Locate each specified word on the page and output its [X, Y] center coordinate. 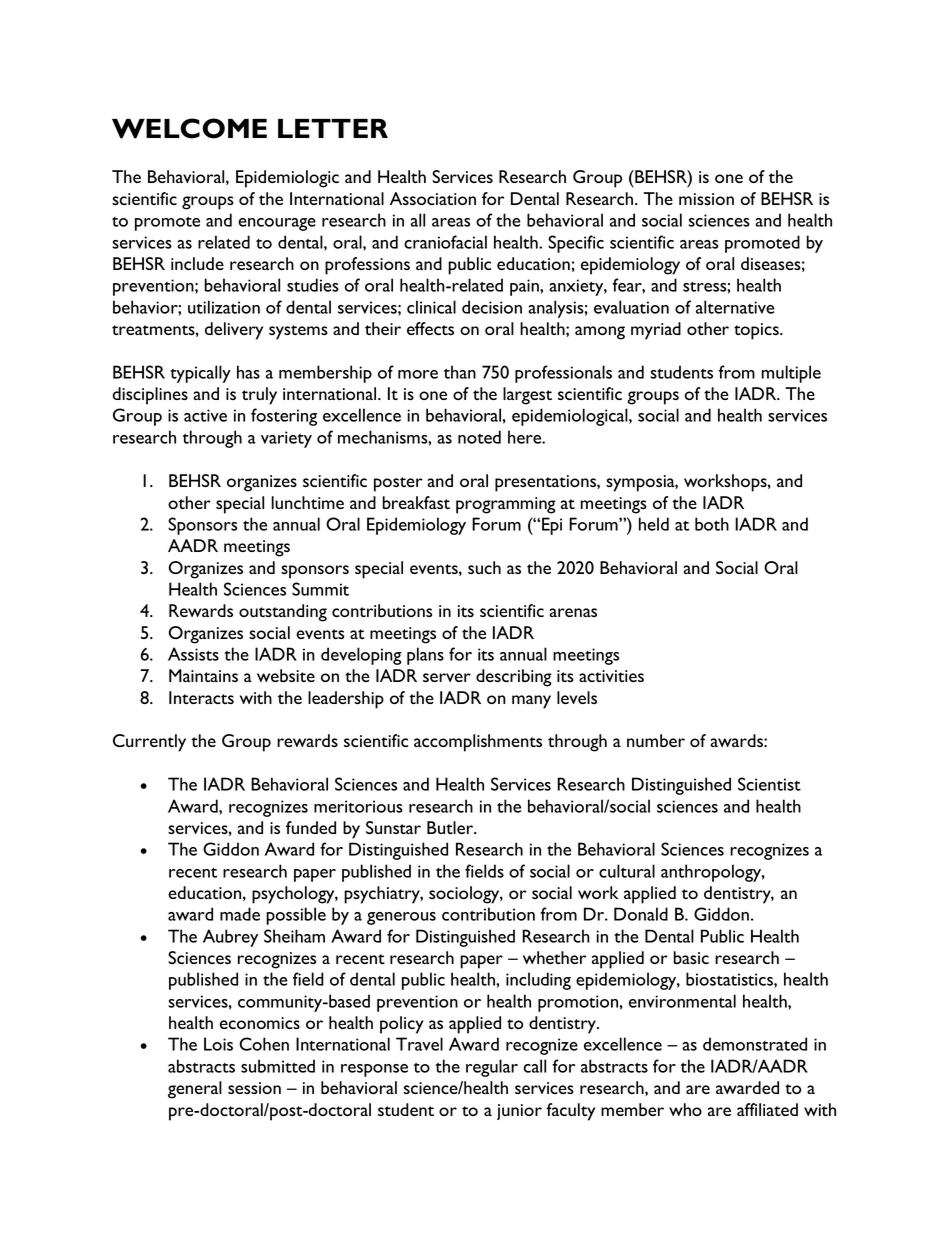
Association [433, 198]
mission [706, 199]
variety [286, 439]
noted [479, 437]
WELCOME [189, 128]
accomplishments [478, 743]
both [712, 524]
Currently [149, 743]
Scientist [769, 784]
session [254, 1088]
